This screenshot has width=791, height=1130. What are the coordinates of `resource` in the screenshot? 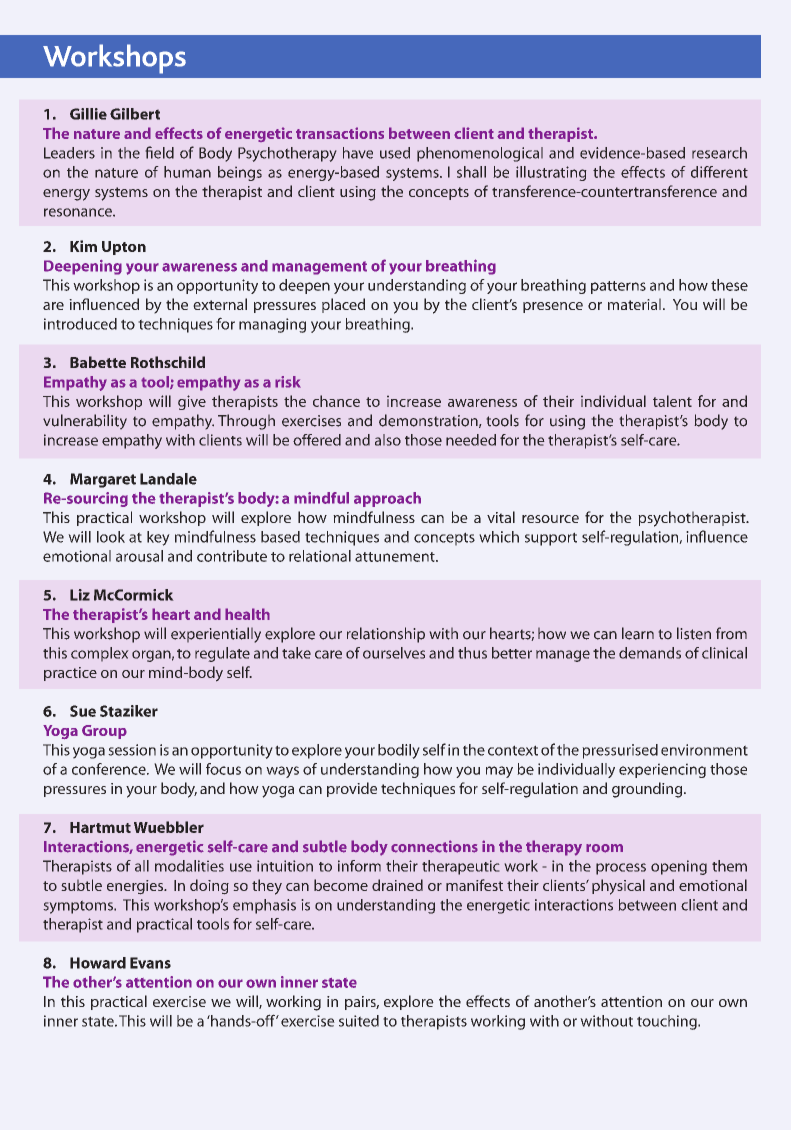 It's located at (550, 519).
